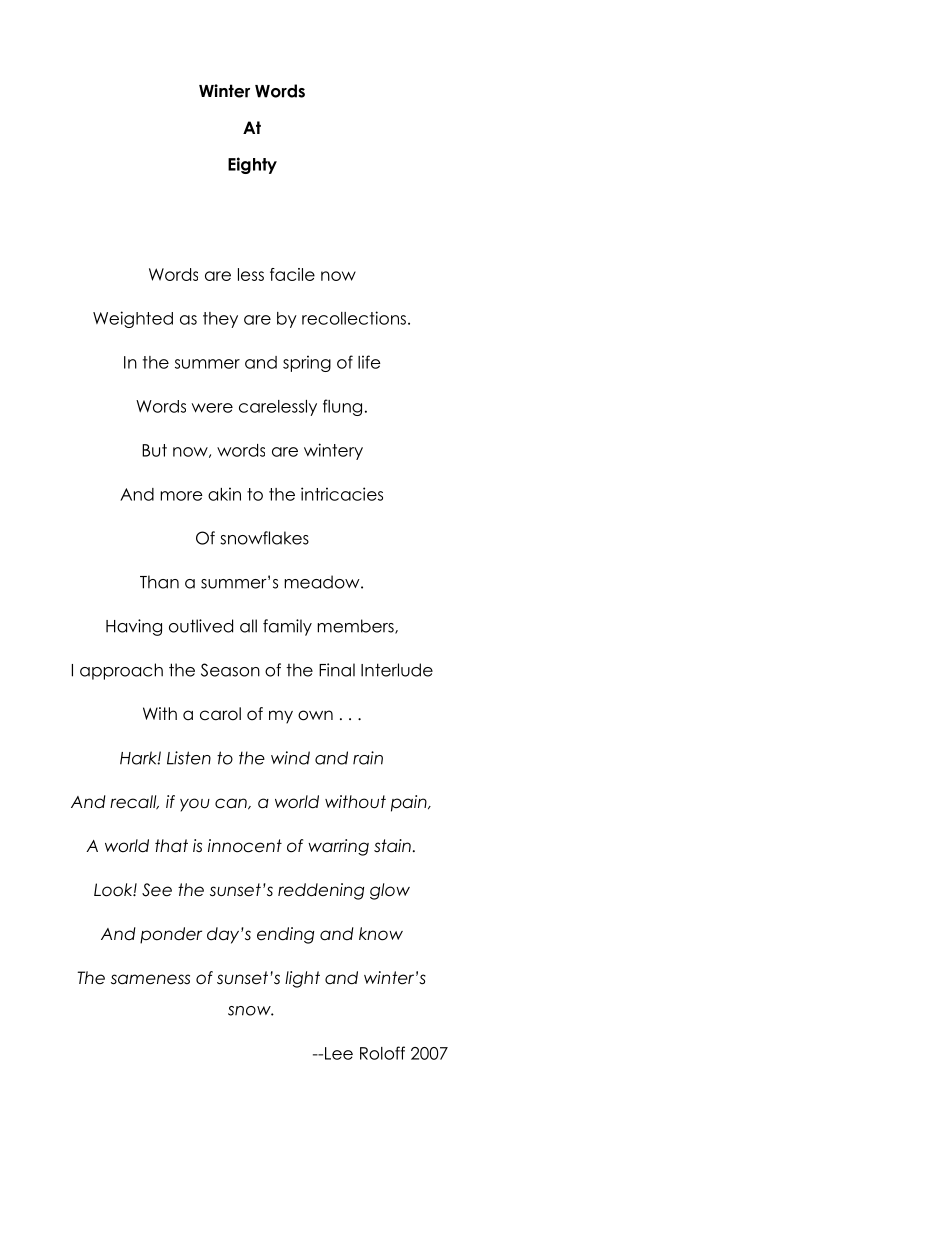 The width and height of the image is (952, 1233). I want to click on light, so click(302, 979).
